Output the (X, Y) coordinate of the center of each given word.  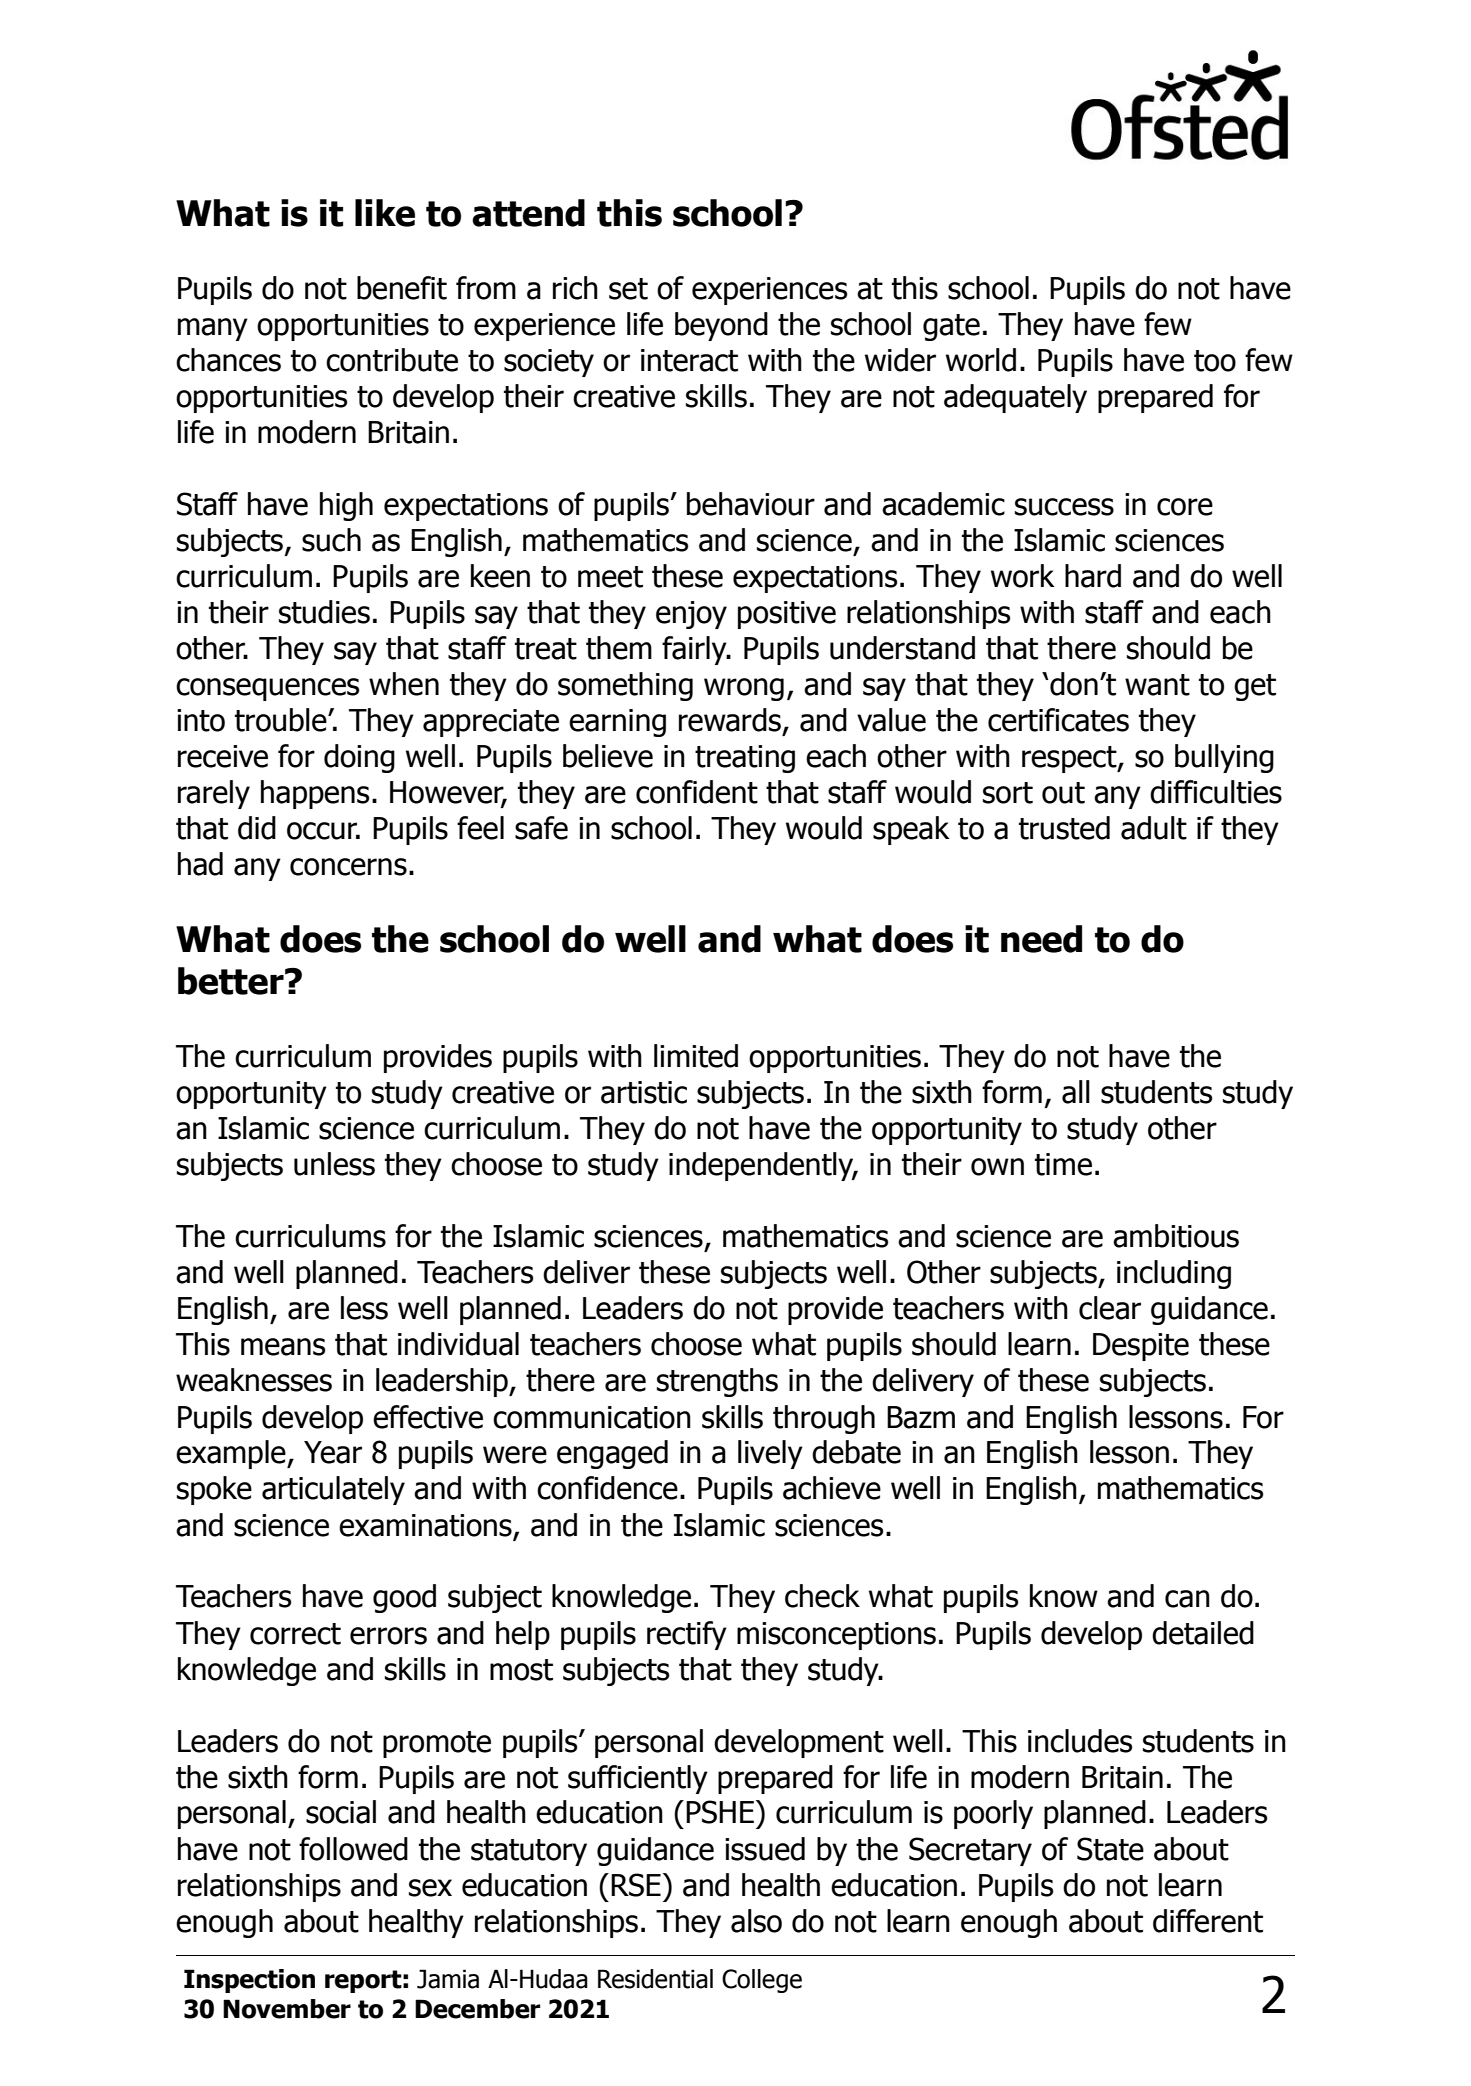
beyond (721, 326)
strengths (717, 1382)
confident (697, 792)
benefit (402, 288)
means (283, 1347)
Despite (1141, 1347)
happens (315, 794)
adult (1154, 828)
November (287, 2009)
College (762, 1981)
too (1215, 361)
